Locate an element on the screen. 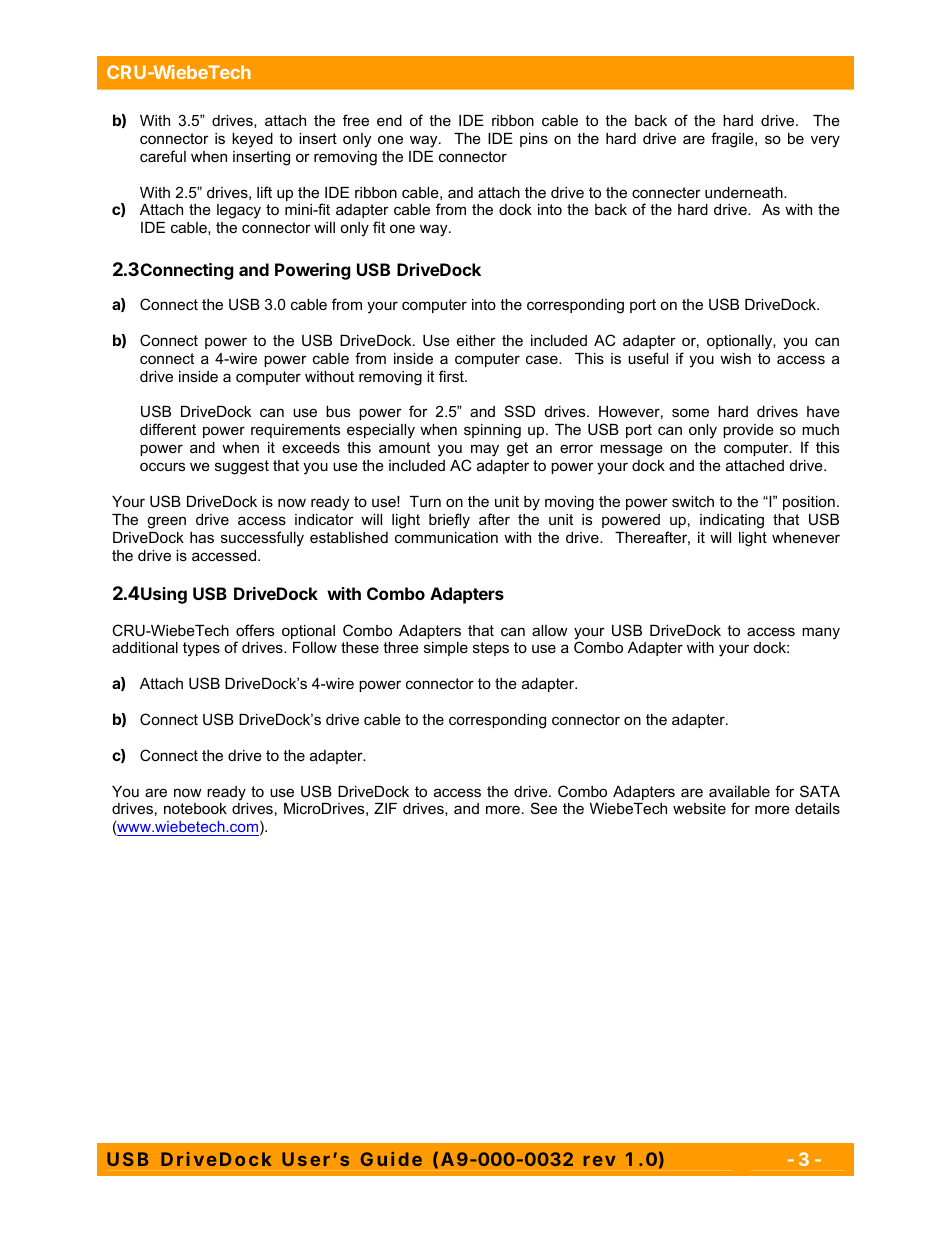  pins is located at coordinates (534, 140).
